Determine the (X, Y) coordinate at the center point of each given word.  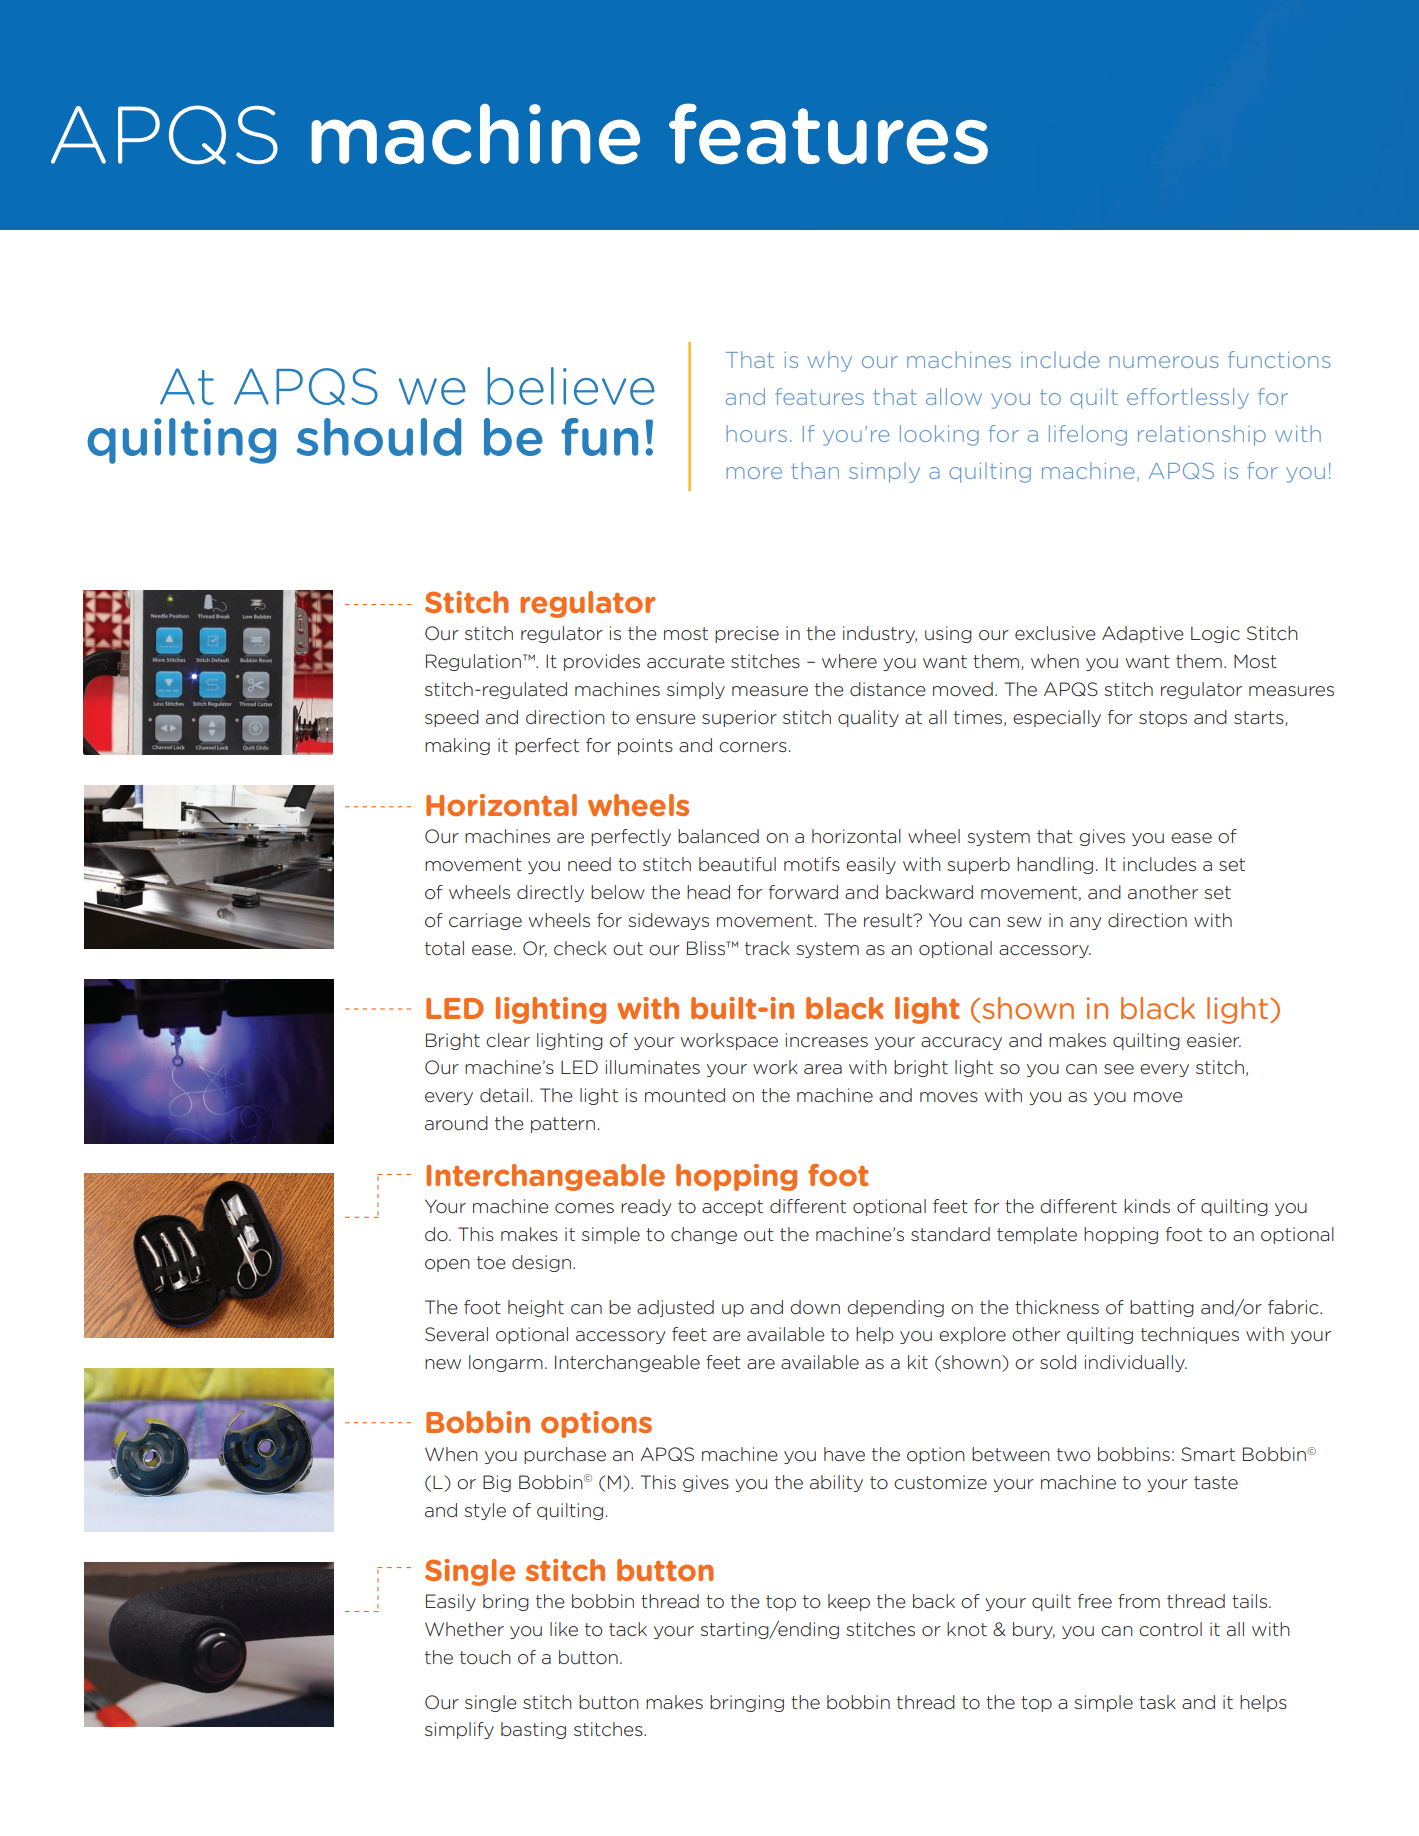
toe (491, 1262)
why (830, 361)
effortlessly (1188, 398)
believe (571, 386)
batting (1162, 1308)
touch (485, 1657)
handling (1055, 865)
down (815, 1307)
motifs (812, 864)
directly (550, 893)
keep (849, 1602)
